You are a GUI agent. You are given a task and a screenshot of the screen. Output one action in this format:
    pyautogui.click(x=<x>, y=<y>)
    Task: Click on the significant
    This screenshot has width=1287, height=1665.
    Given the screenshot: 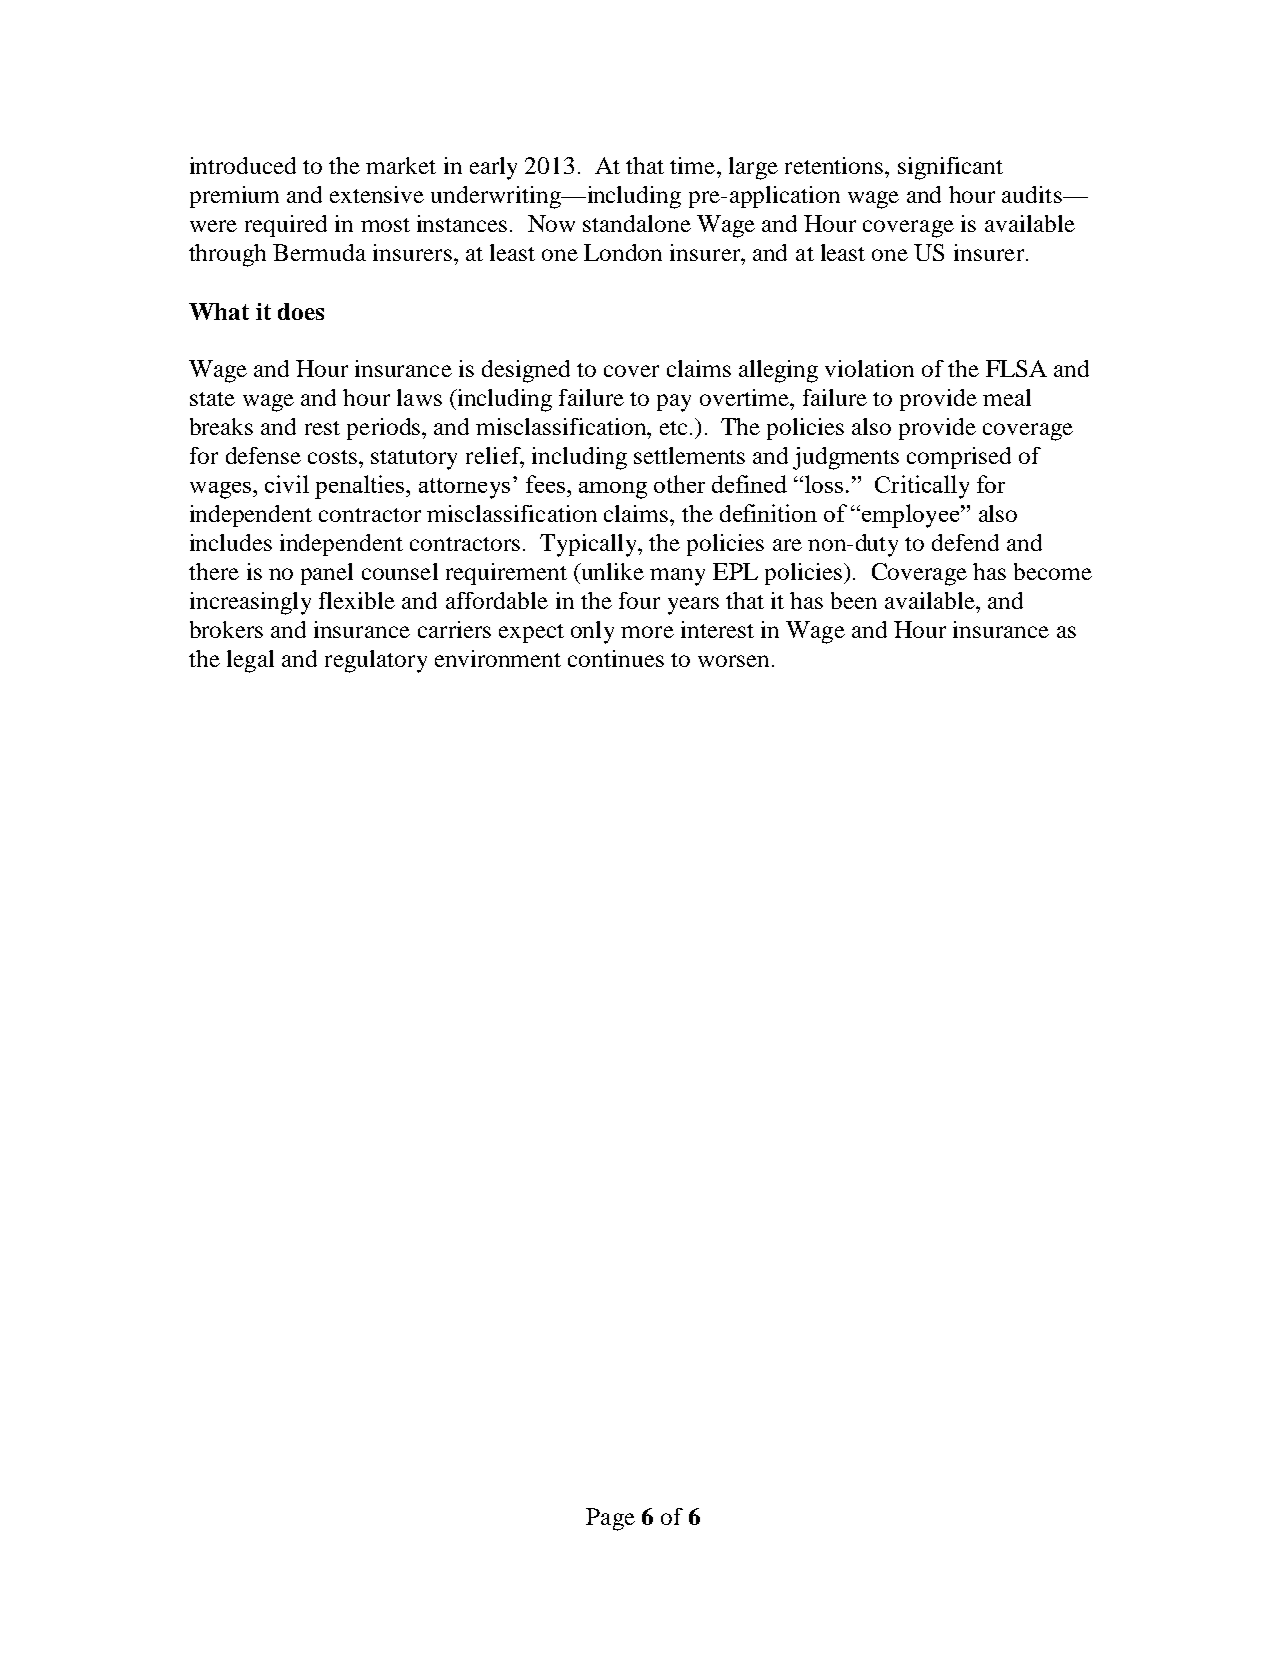 What is the action you would take?
    pyautogui.click(x=950, y=168)
